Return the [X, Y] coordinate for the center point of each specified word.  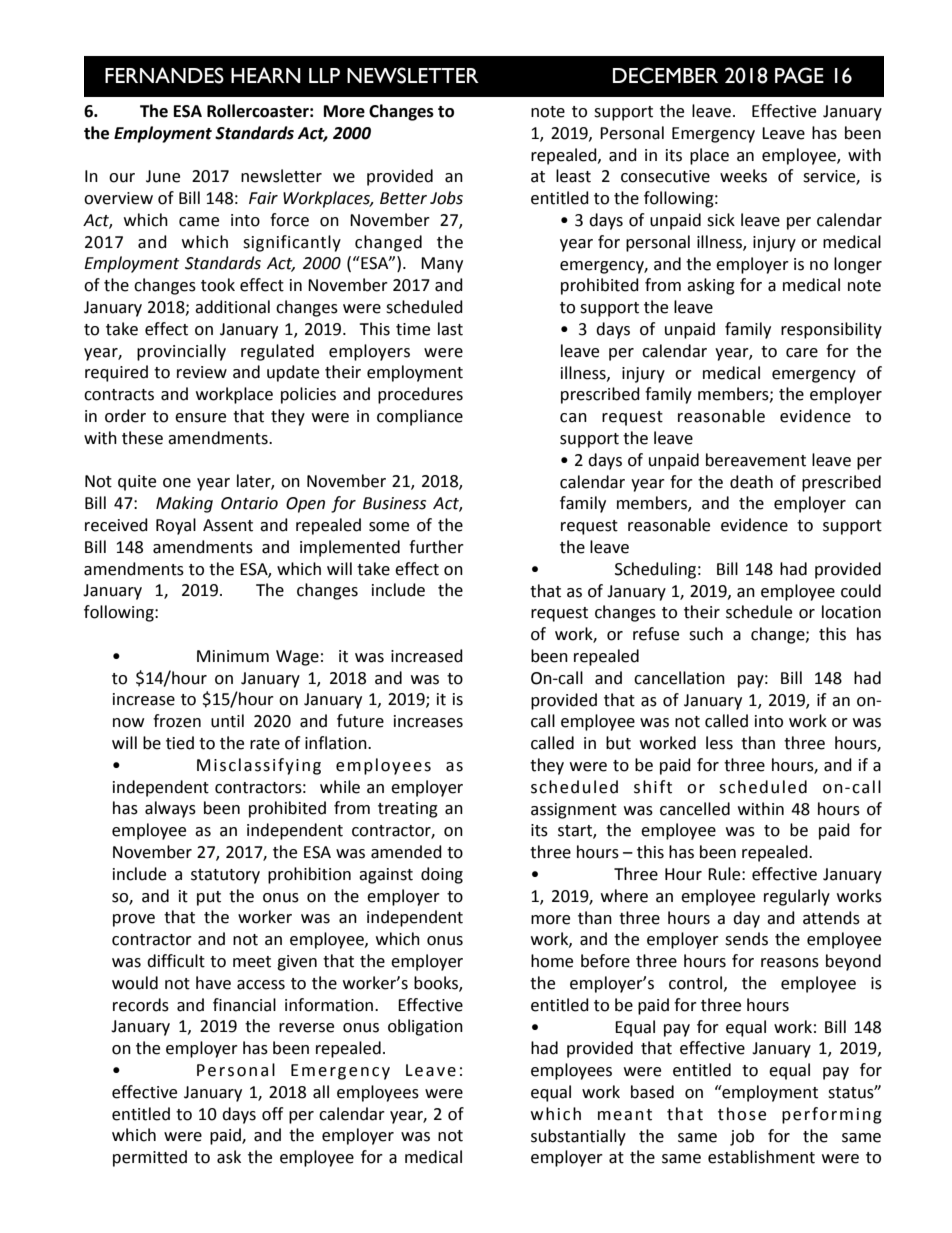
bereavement [756, 460]
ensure [200, 418]
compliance [420, 417]
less [719, 743]
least [573, 176]
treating [408, 810]
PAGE [799, 75]
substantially [578, 1137]
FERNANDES [164, 75]
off [272, 1114]
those [742, 1114]
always [170, 809]
